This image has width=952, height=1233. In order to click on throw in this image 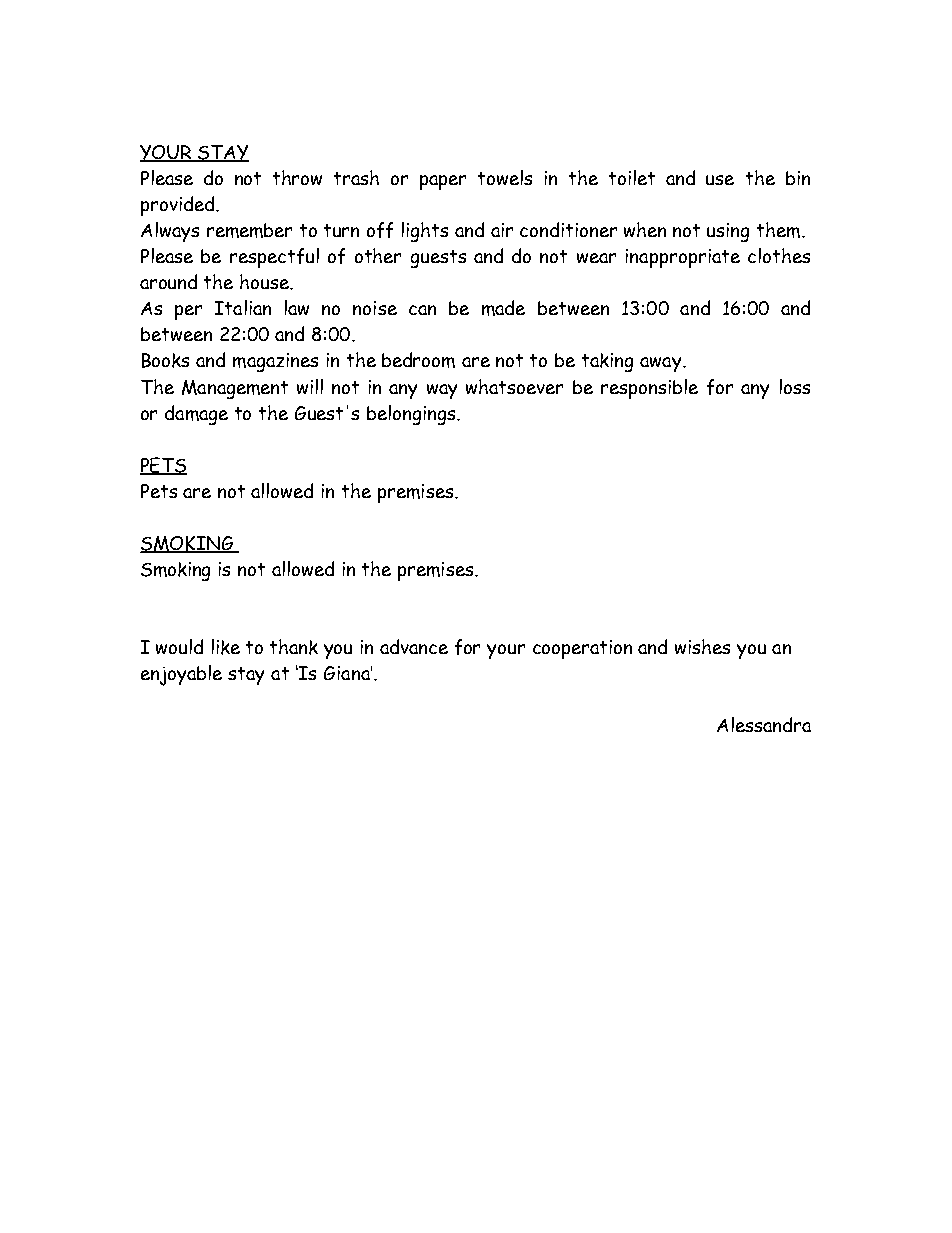, I will do `click(297, 177)`.
